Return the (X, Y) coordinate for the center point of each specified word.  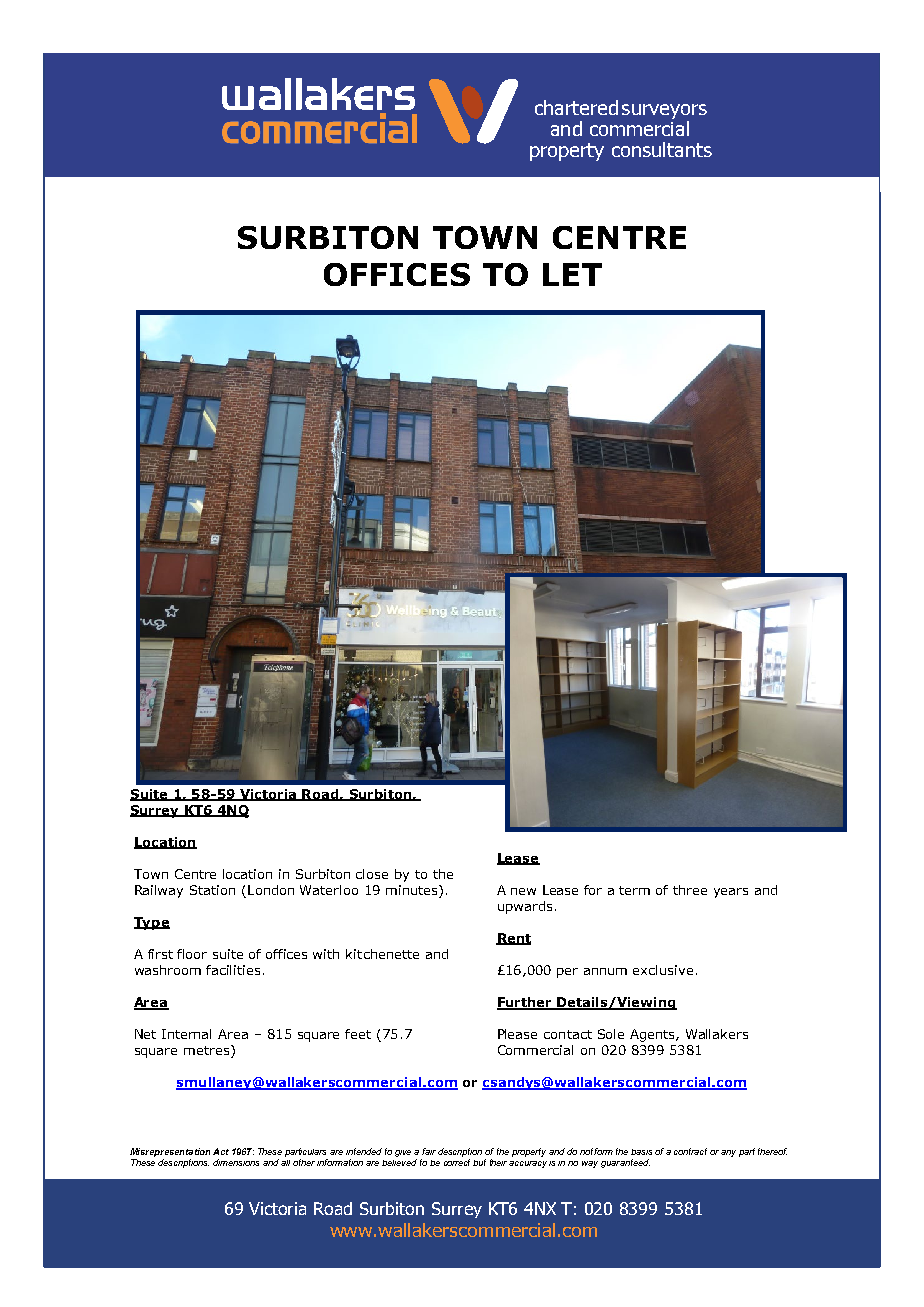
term (634, 890)
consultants (662, 149)
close (372, 874)
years (731, 893)
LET (572, 274)
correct (457, 1162)
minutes (413, 890)
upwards (525, 907)
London (271, 890)
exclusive (663, 970)
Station (212, 890)
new (523, 891)
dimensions (236, 1162)
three (690, 890)
